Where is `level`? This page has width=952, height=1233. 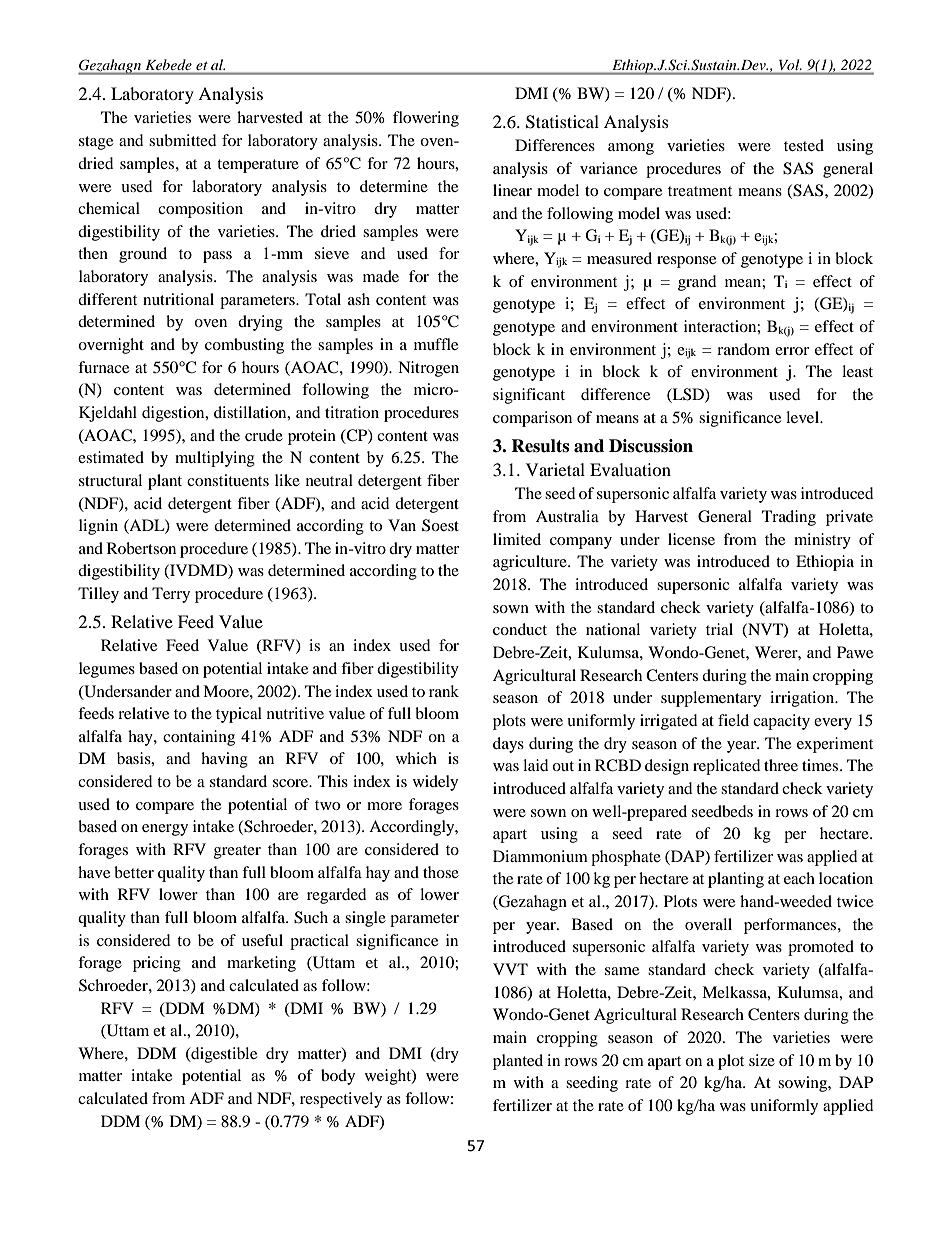
level is located at coordinates (804, 417).
